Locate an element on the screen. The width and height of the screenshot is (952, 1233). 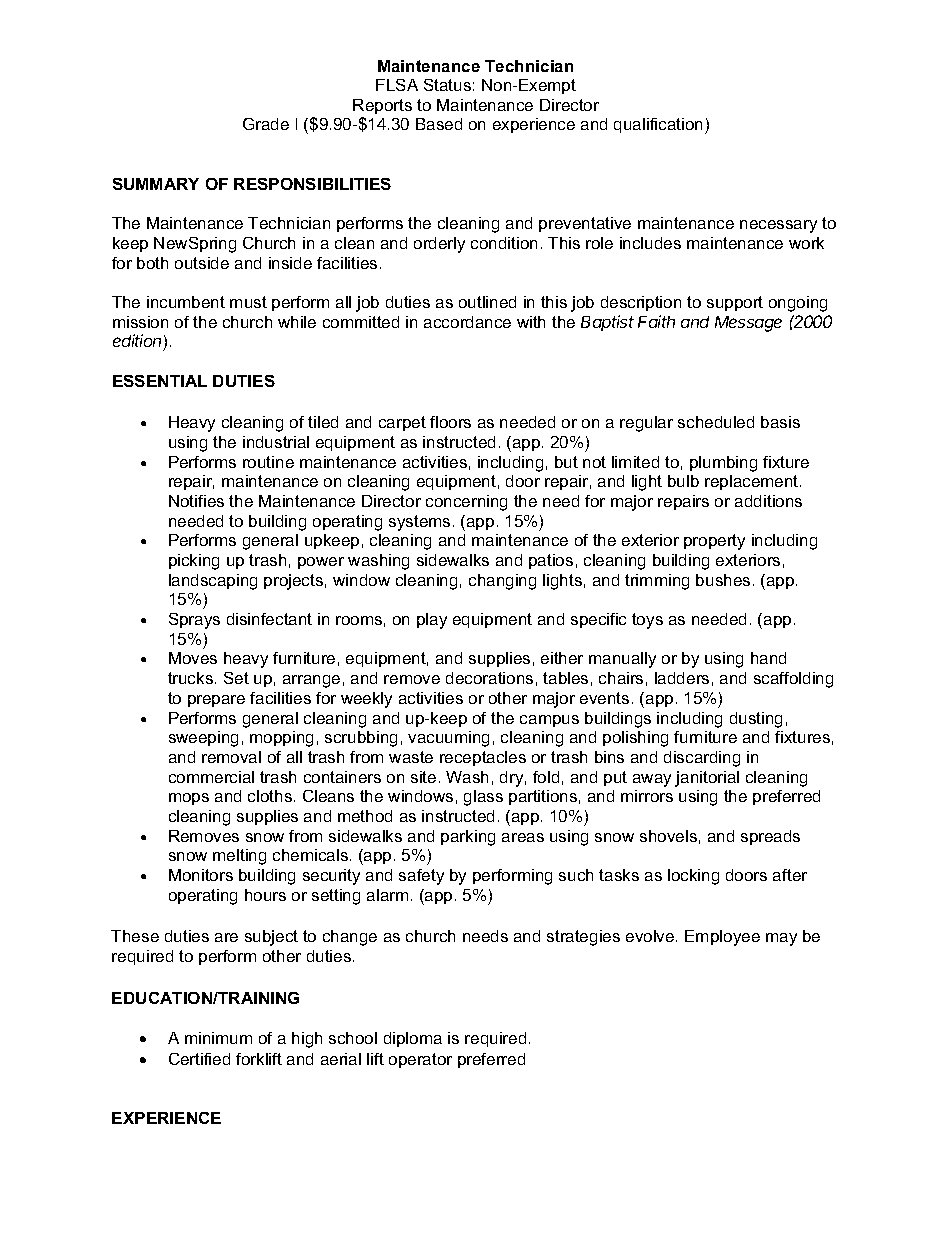
landscaping is located at coordinates (213, 582).
